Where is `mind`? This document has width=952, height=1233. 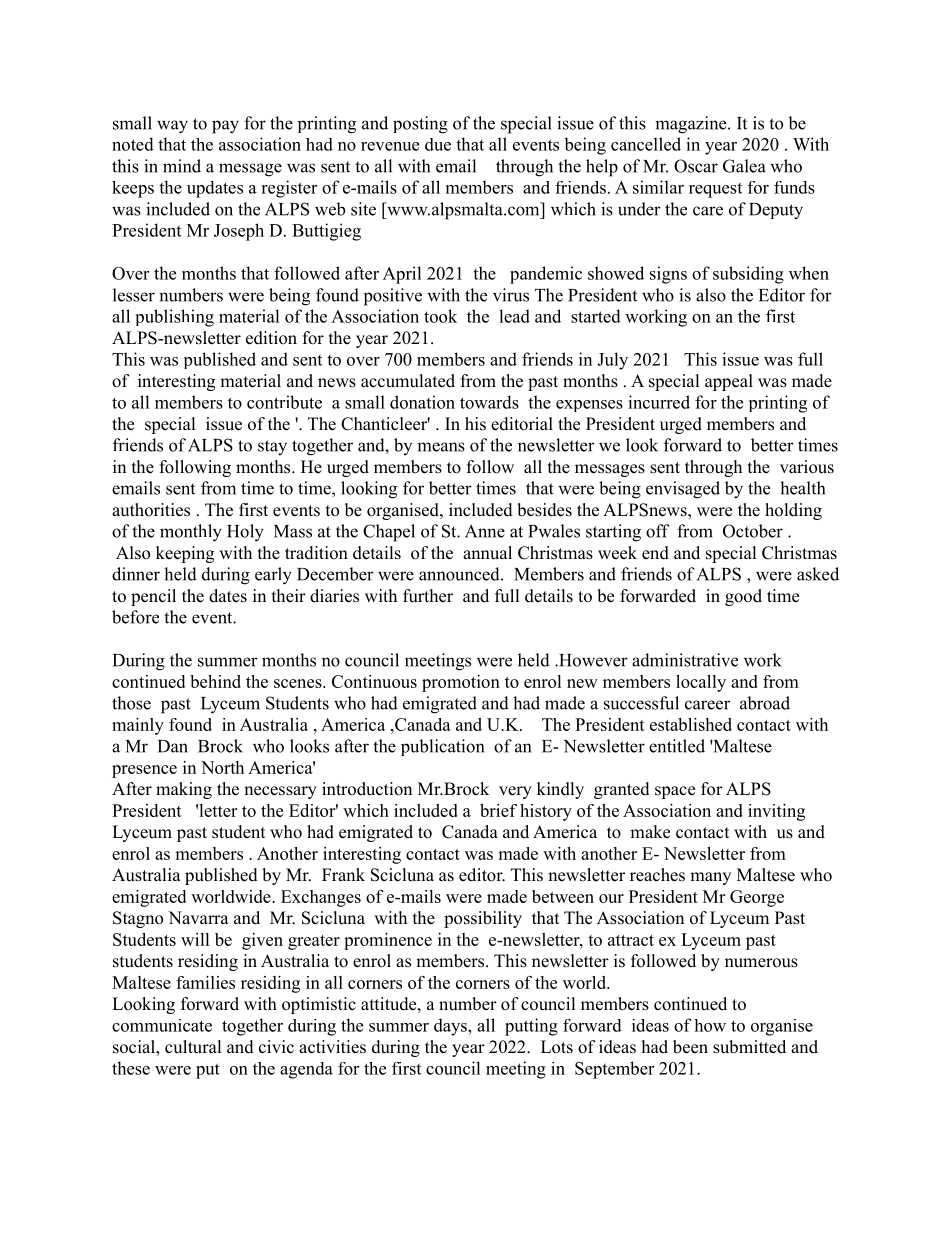 mind is located at coordinates (182, 166).
